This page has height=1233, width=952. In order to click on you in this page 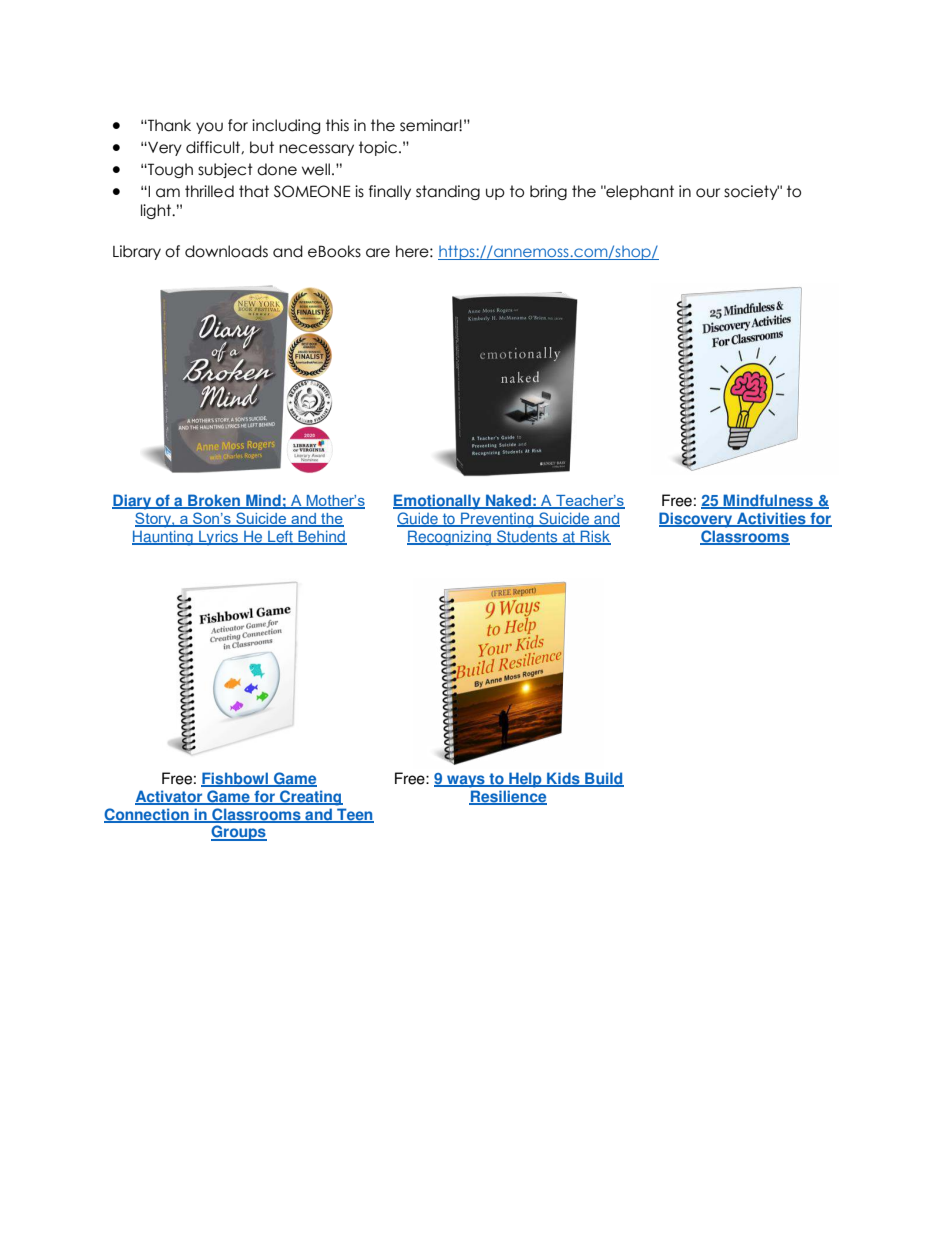, I will do `click(209, 128)`.
